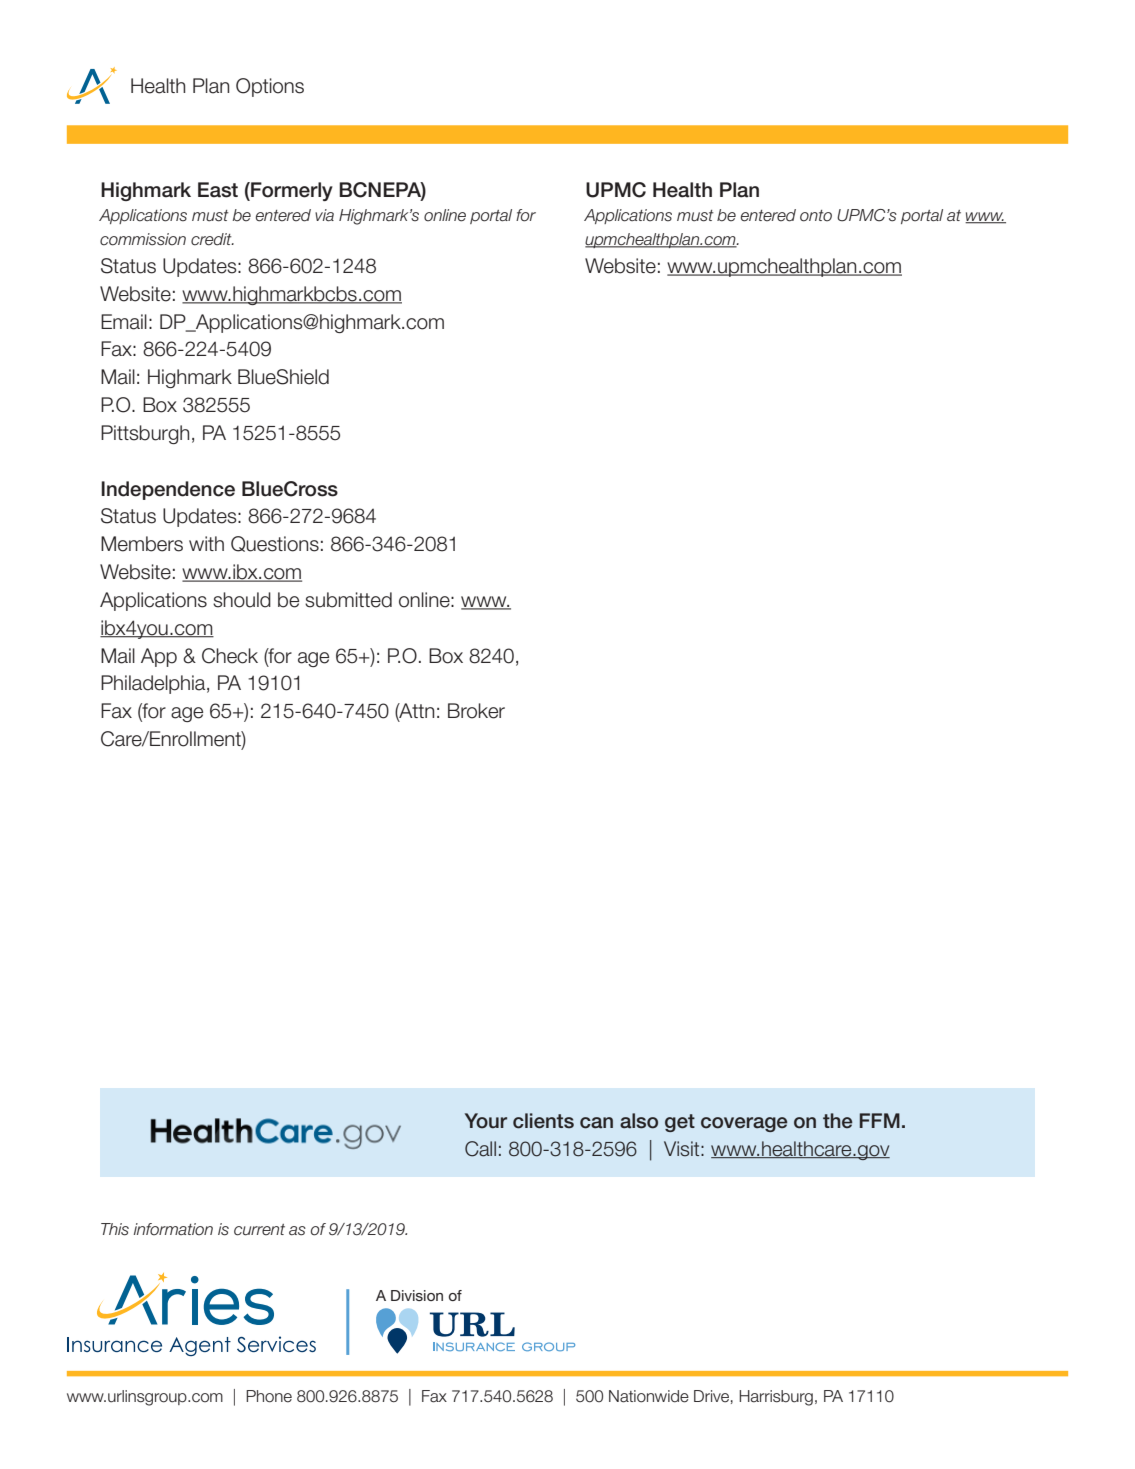  Describe the element at coordinates (324, 215) in the screenshot. I see `via` at that location.
